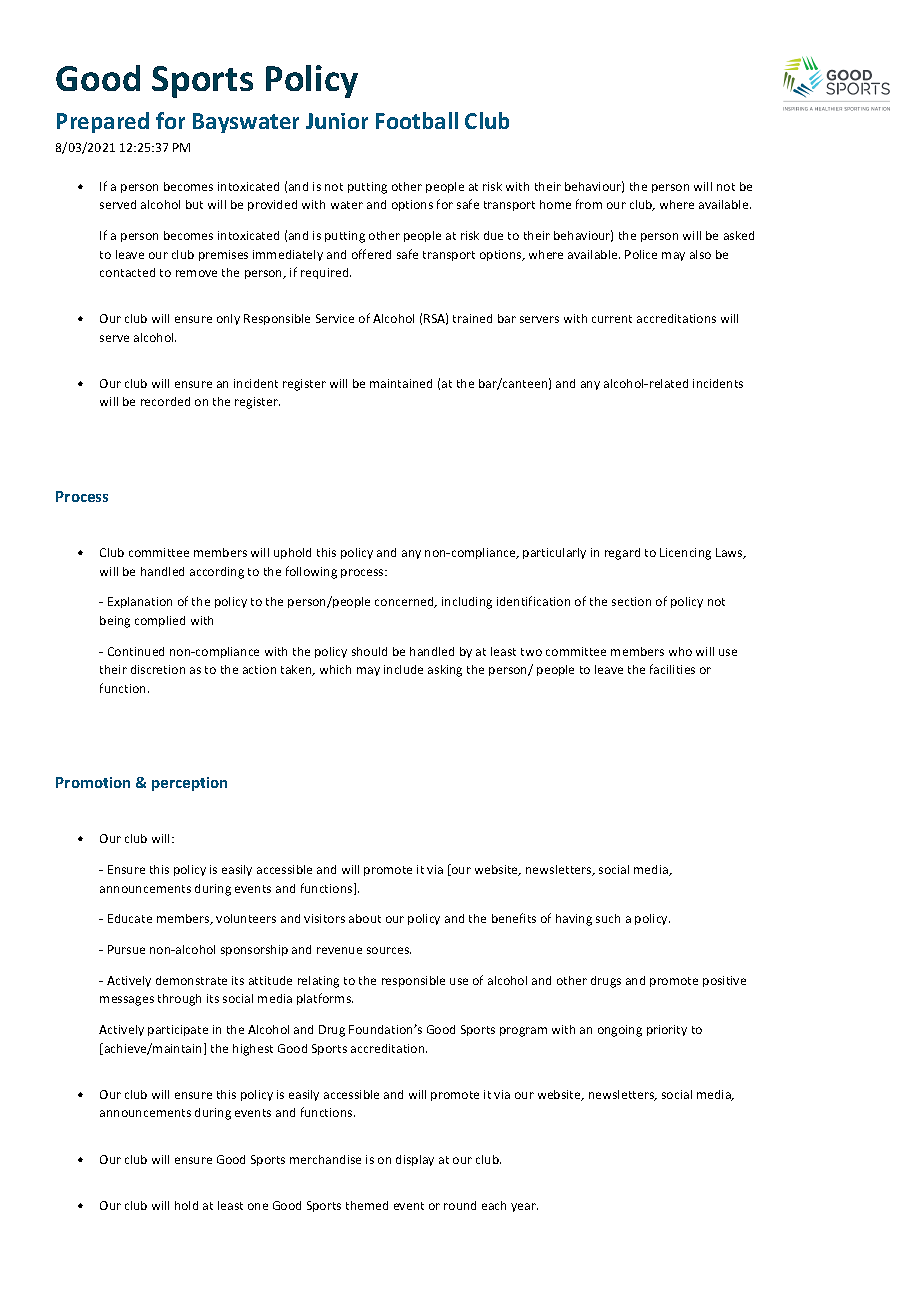  What do you see at coordinates (258, 1206) in the screenshot?
I see `one` at bounding box center [258, 1206].
